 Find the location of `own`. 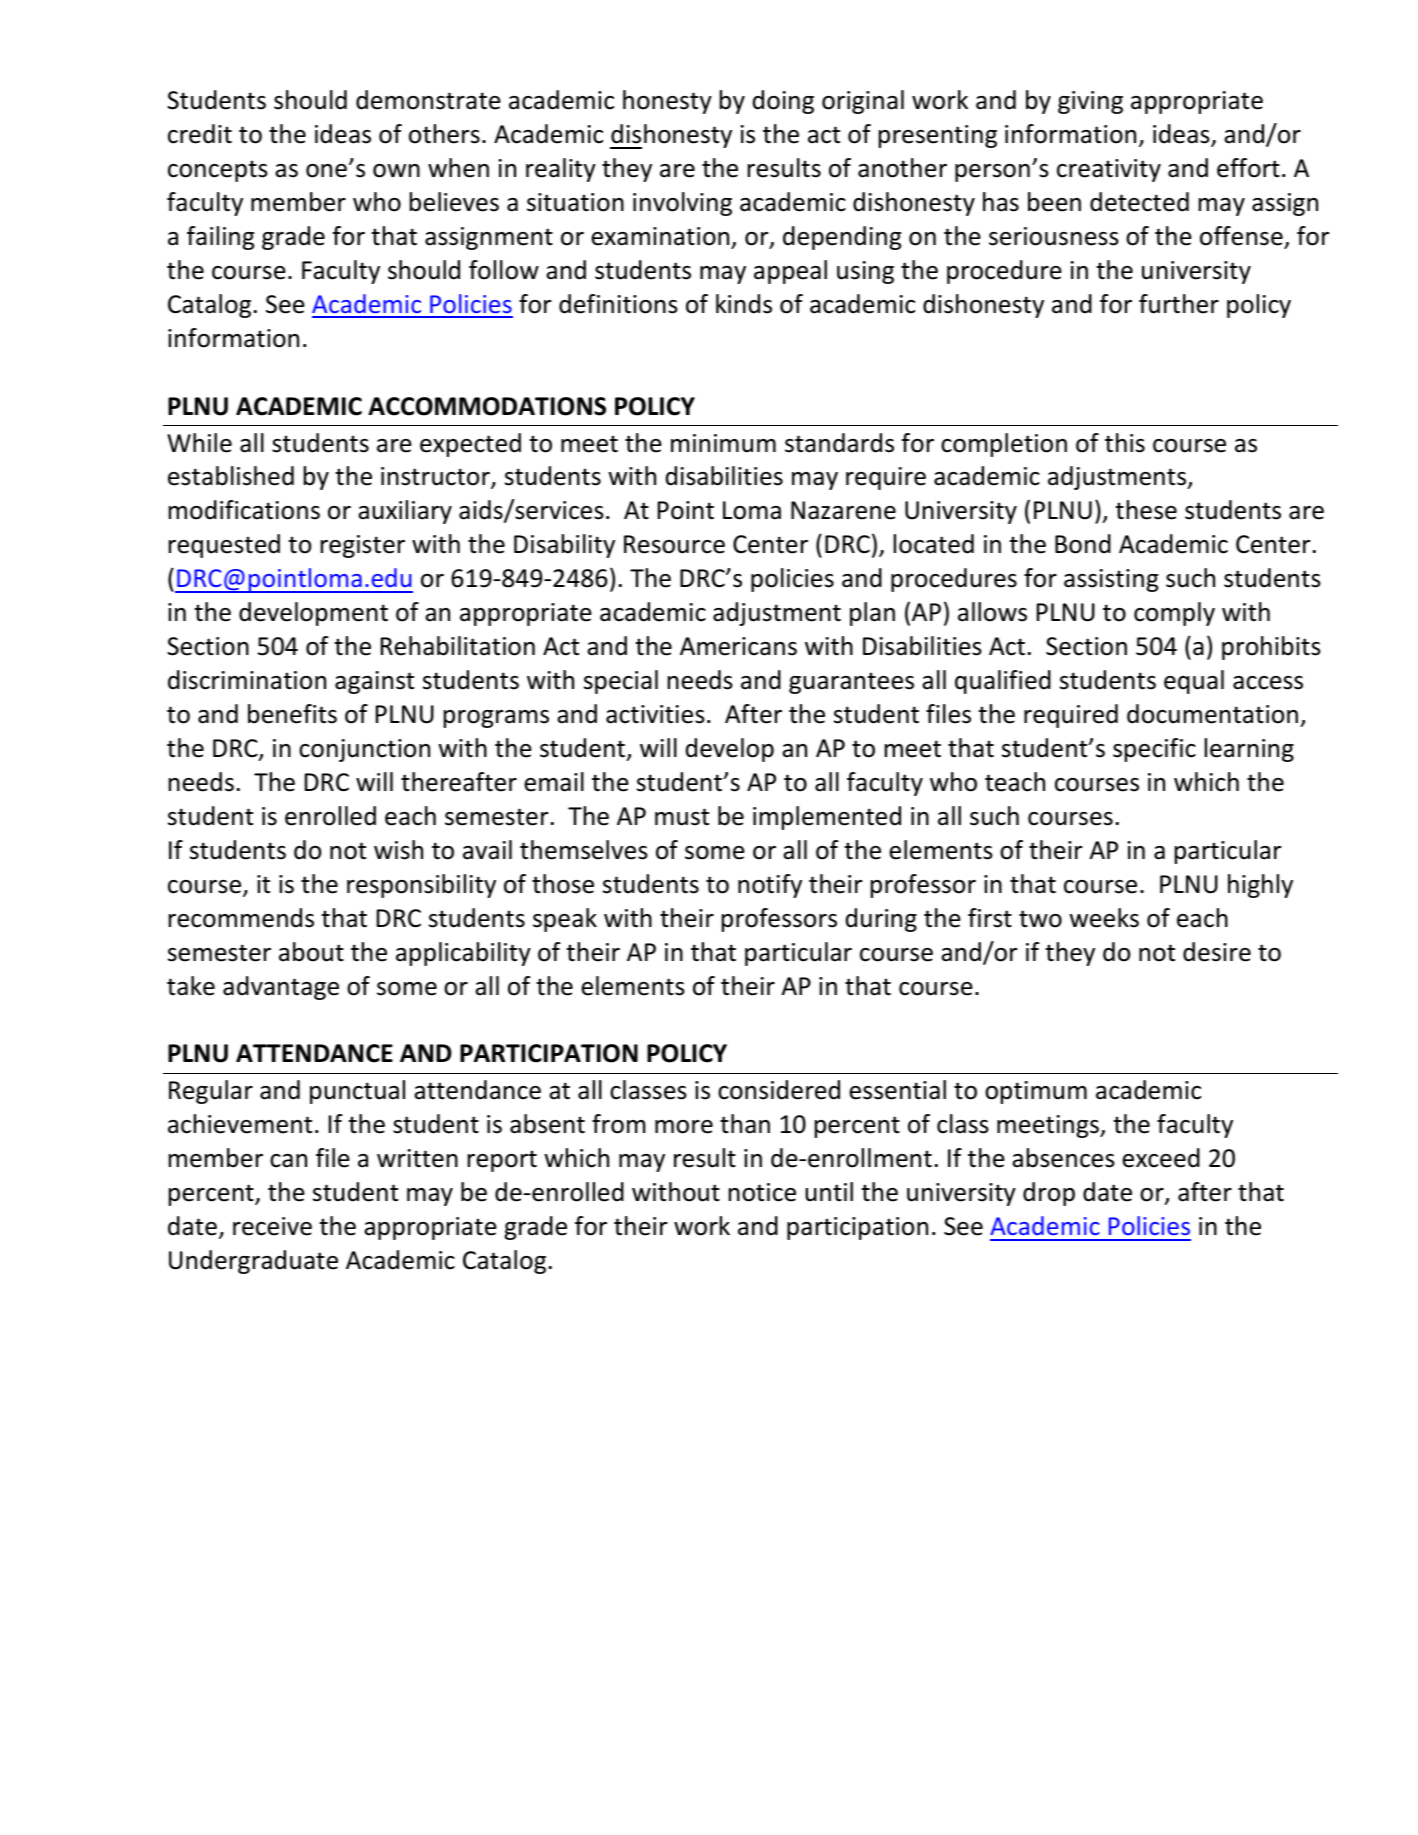

own is located at coordinates (396, 171).
